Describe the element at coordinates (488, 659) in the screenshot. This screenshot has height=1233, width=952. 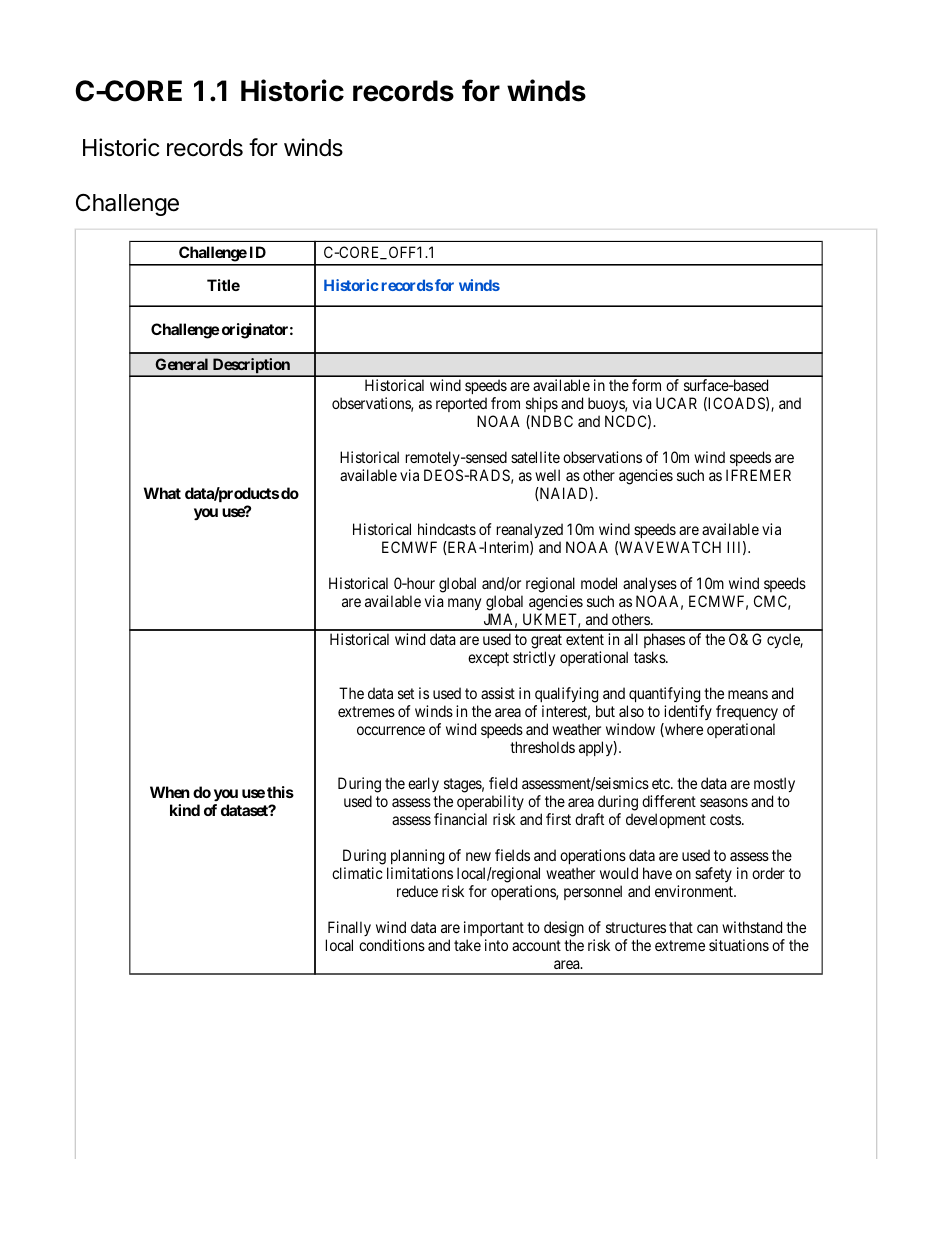
I see `except` at that location.
